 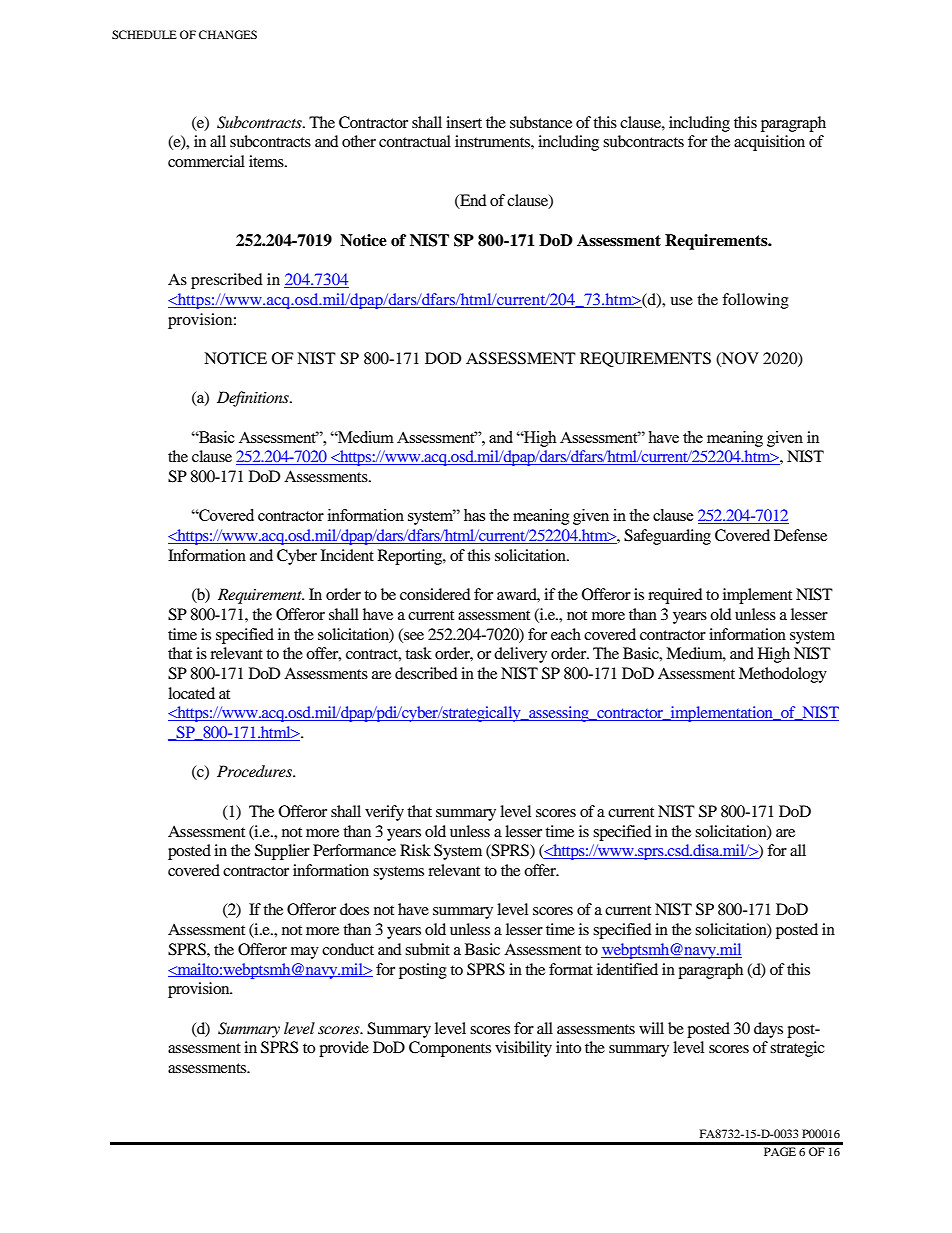 I want to click on other, so click(x=359, y=141).
